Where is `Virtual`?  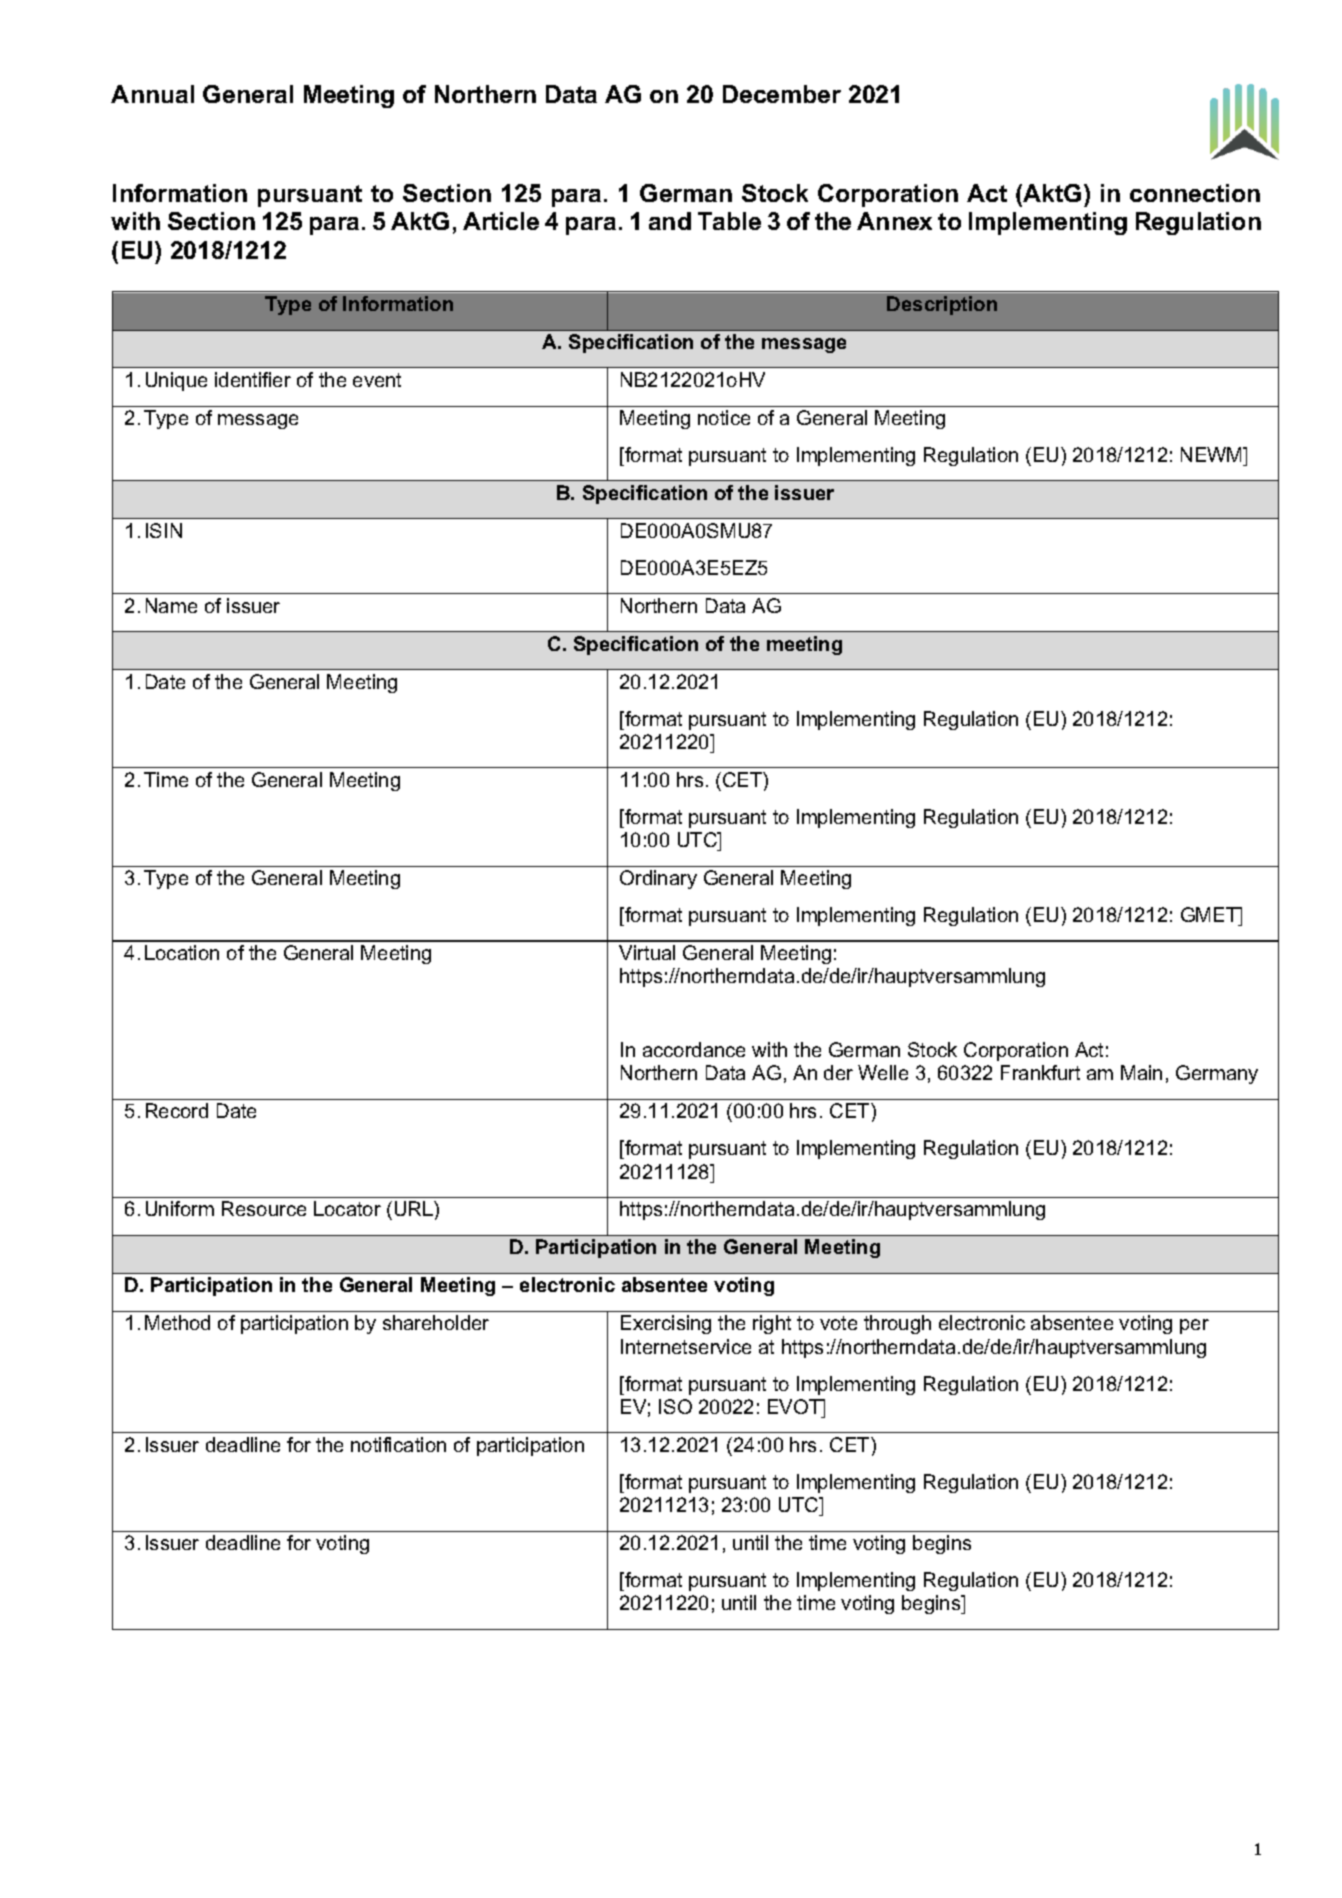 Virtual is located at coordinates (647, 952).
